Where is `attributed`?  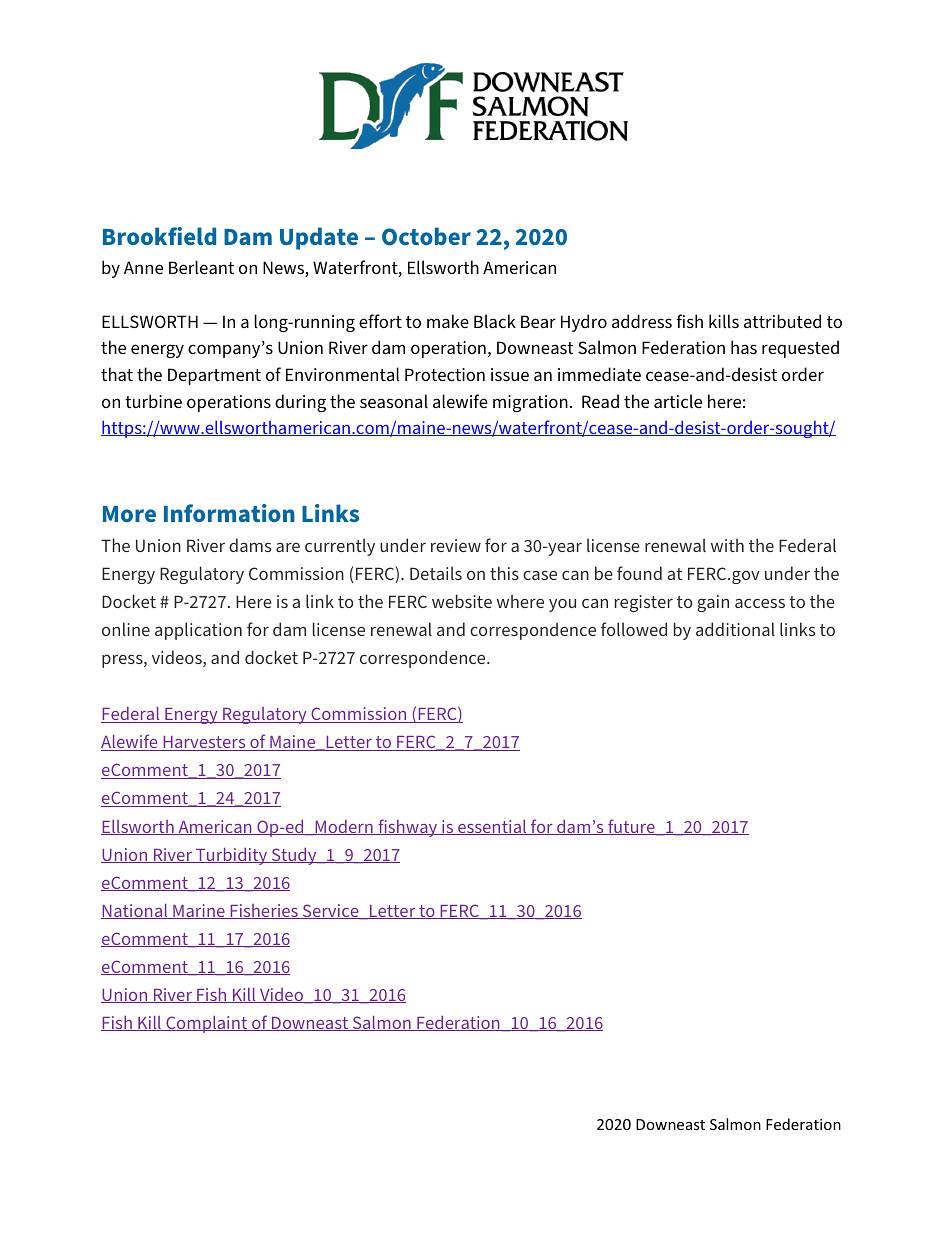 attributed is located at coordinates (782, 321).
